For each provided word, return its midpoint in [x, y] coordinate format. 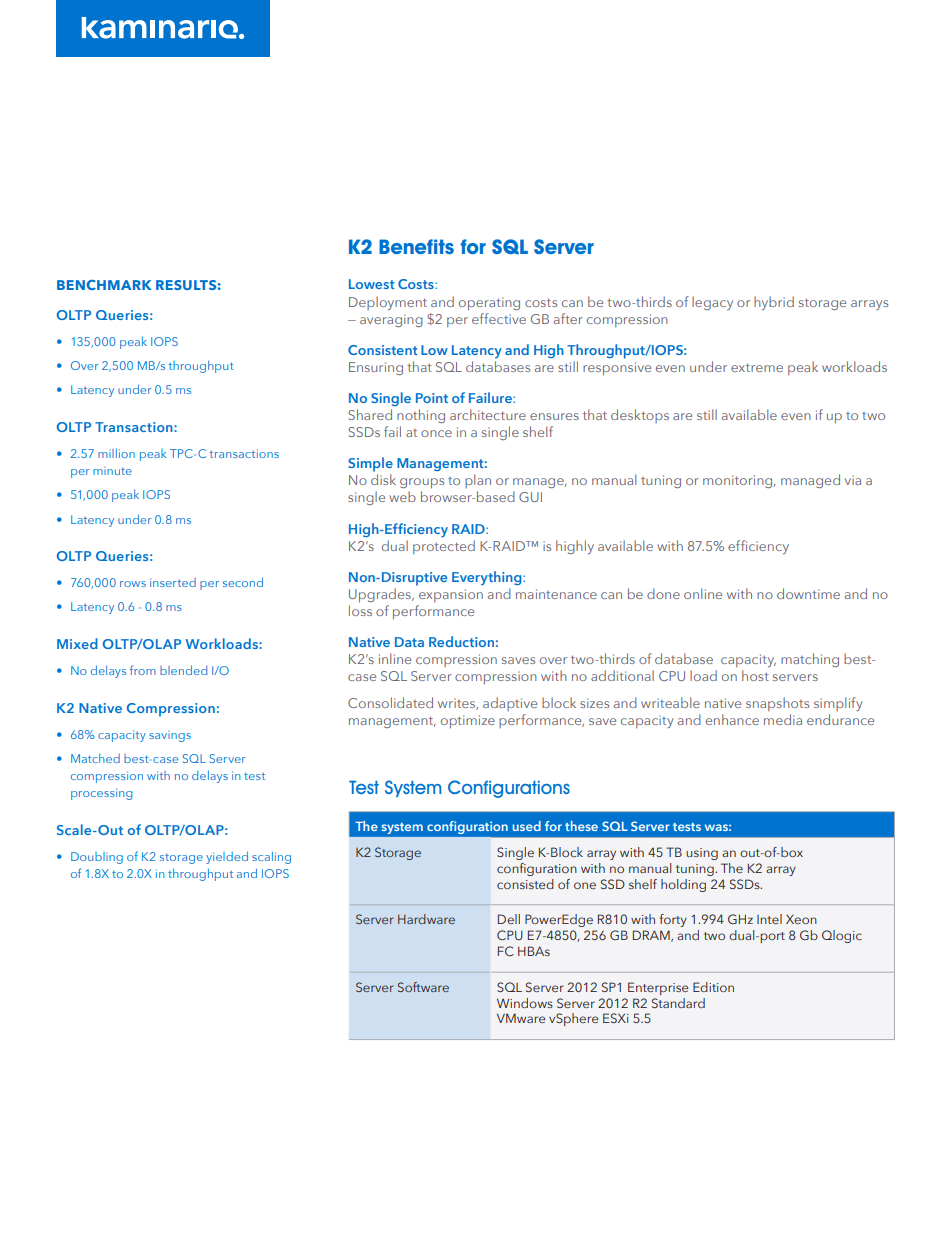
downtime [808, 593]
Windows [525, 1003]
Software [423, 987]
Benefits [416, 246]
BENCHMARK [104, 285]
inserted [173, 582]
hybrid [774, 303]
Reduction [461, 641]
